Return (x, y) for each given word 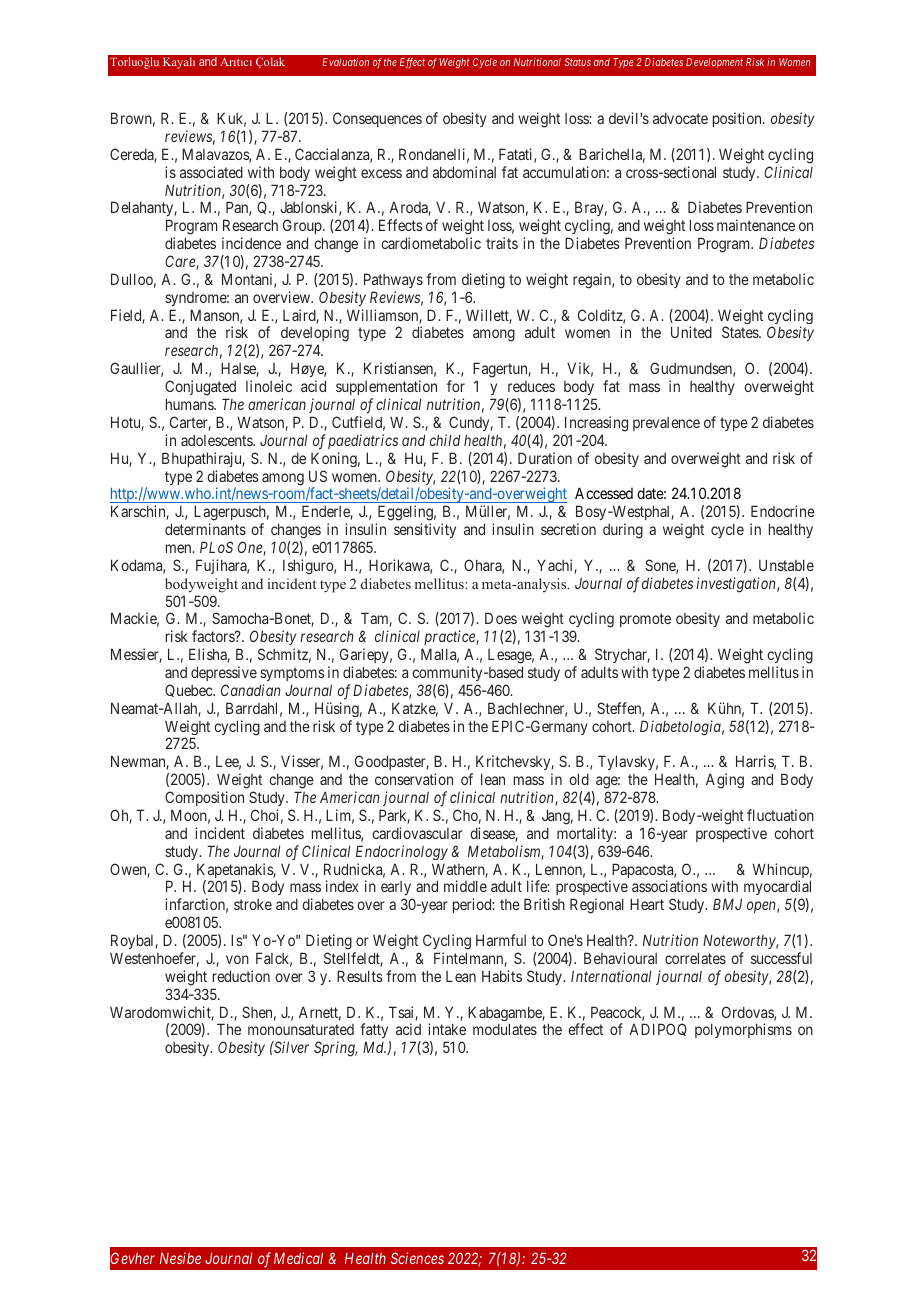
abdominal (464, 172)
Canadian (250, 690)
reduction (241, 976)
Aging (725, 781)
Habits (502, 976)
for (456, 386)
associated (211, 172)
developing (314, 335)
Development (714, 63)
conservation (414, 779)
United (691, 332)
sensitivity (425, 530)
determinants (205, 529)
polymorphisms (743, 1030)
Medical (298, 1258)
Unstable (786, 565)
